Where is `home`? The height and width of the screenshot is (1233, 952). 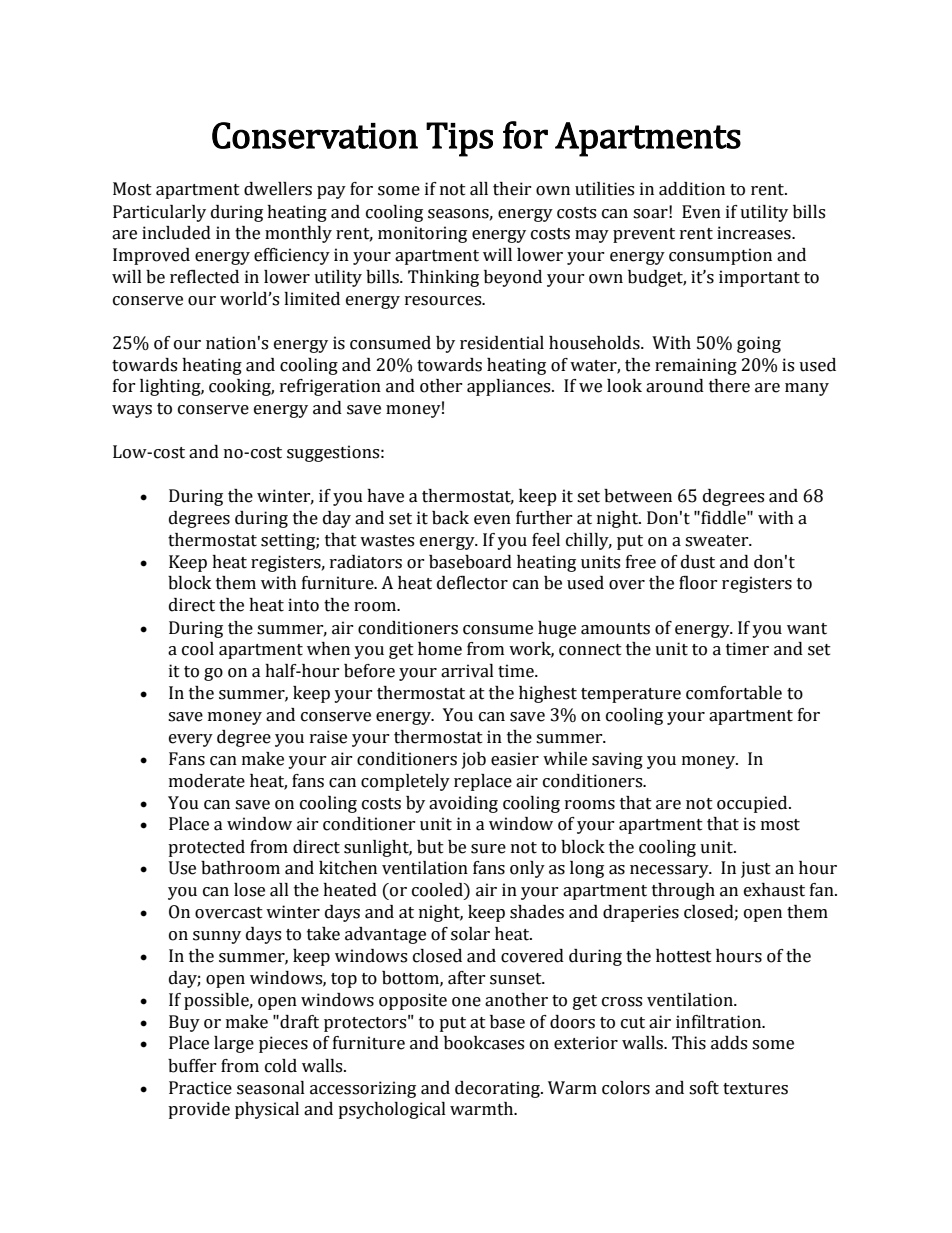 home is located at coordinates (440, 649).
